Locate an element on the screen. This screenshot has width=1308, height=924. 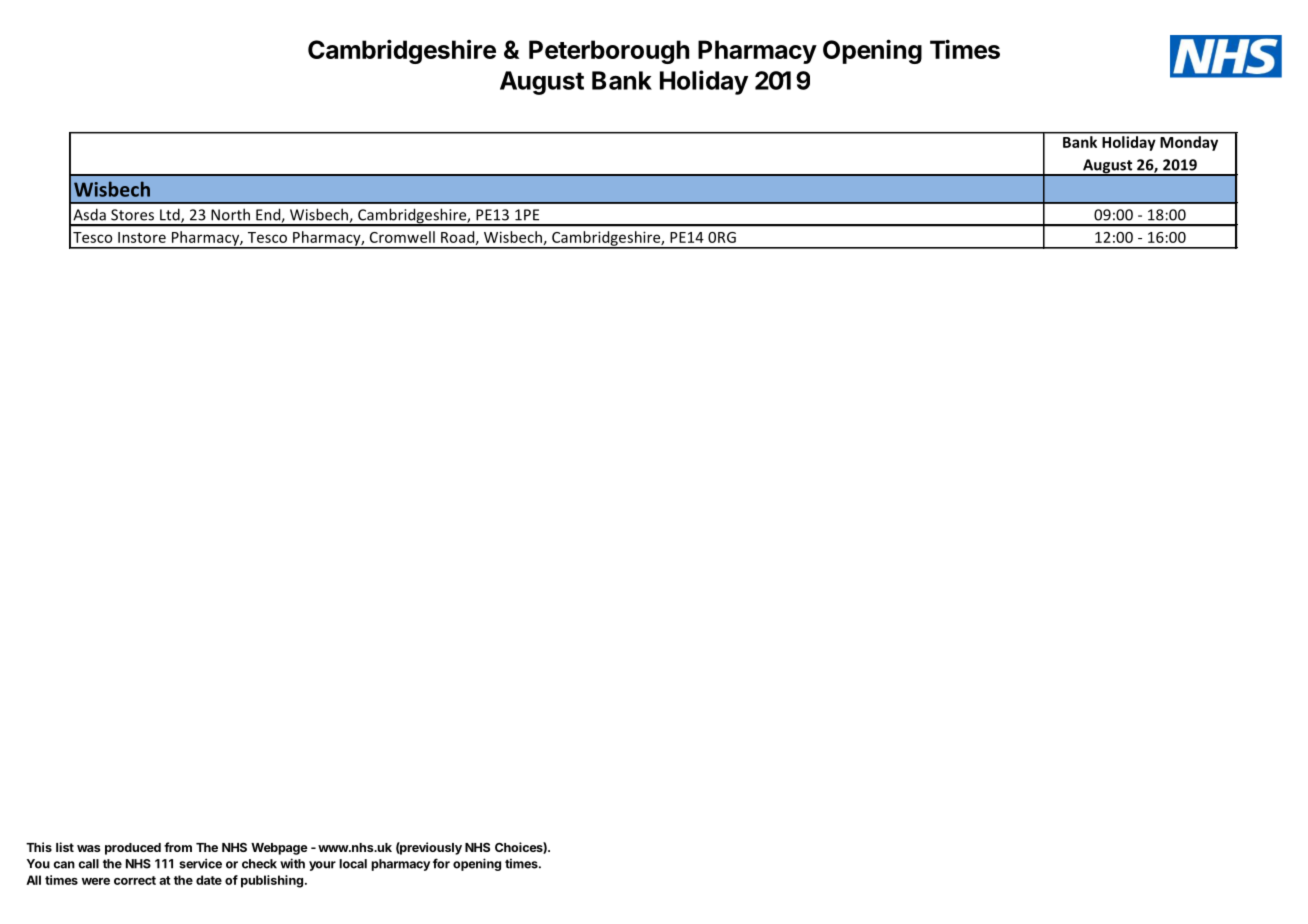
Ltd is located at coordinates (171, 215).
